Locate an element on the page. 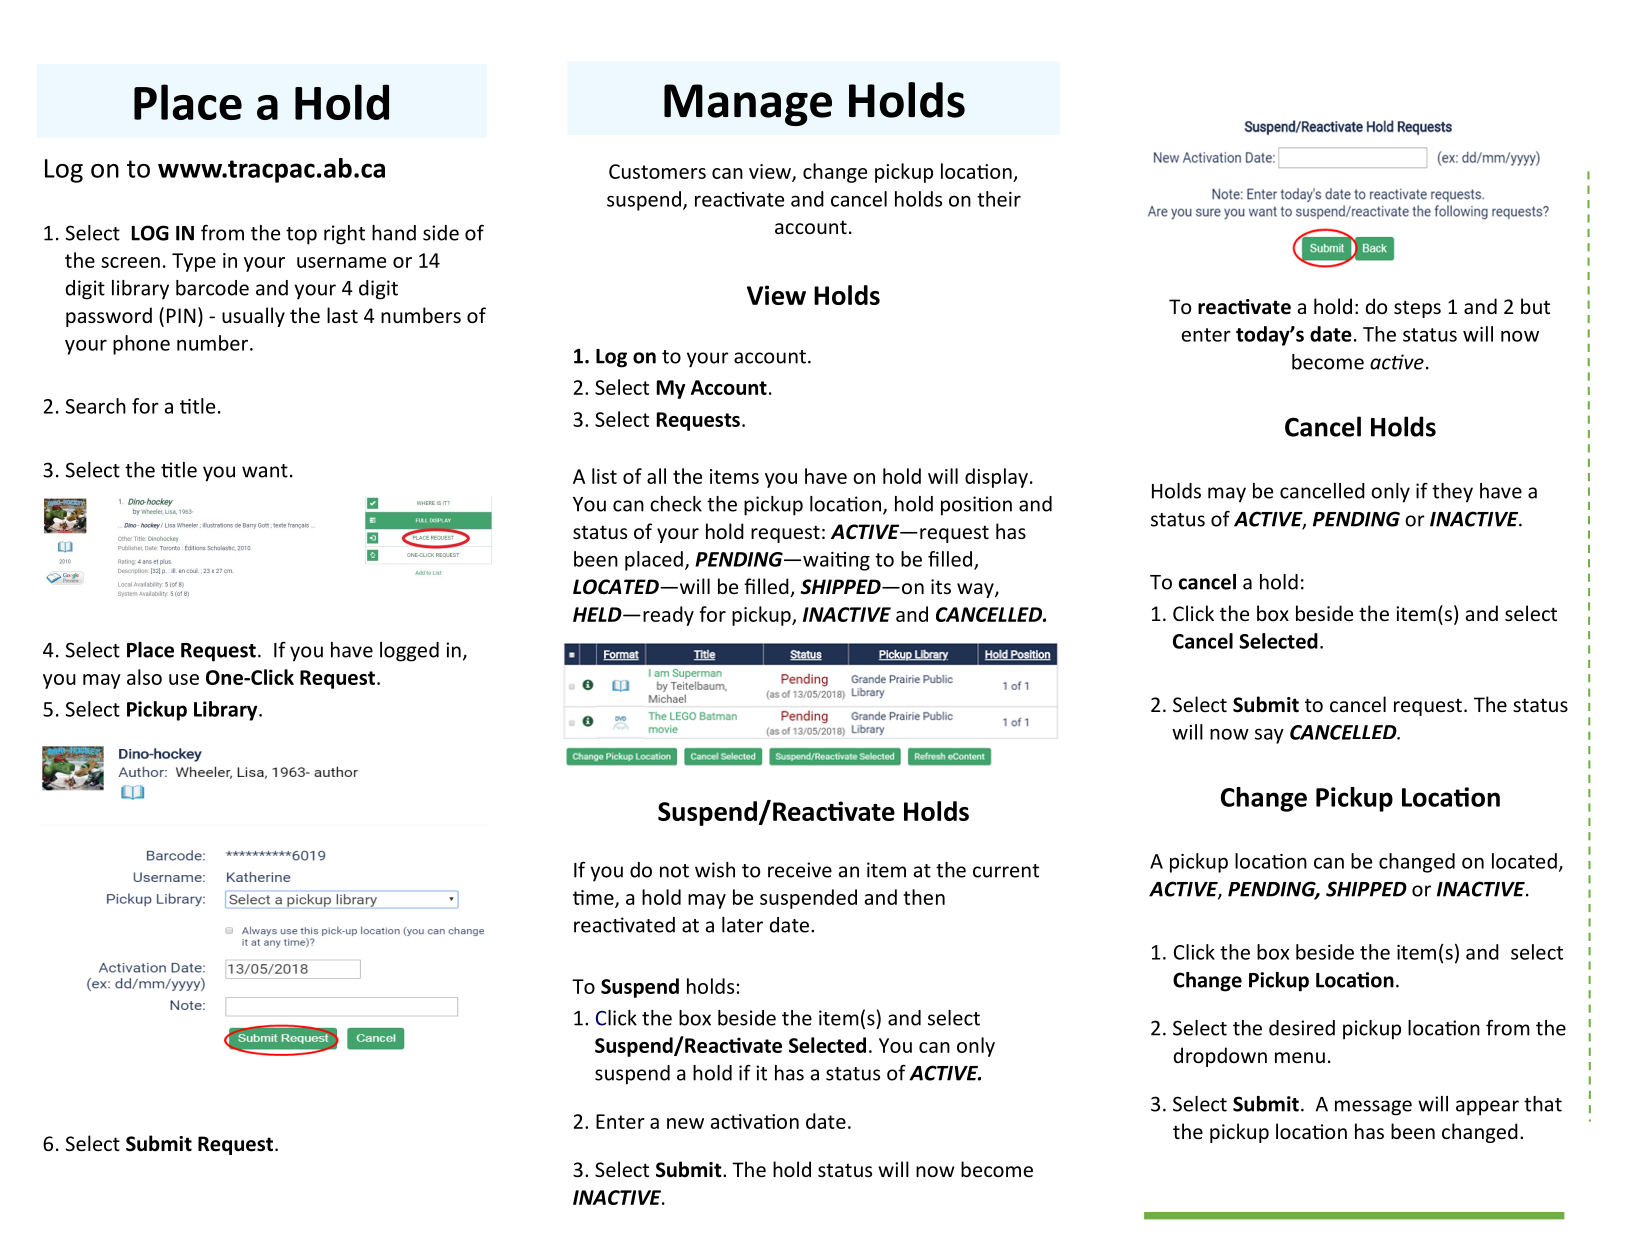  Manage is located at coordinates (748, 105).
